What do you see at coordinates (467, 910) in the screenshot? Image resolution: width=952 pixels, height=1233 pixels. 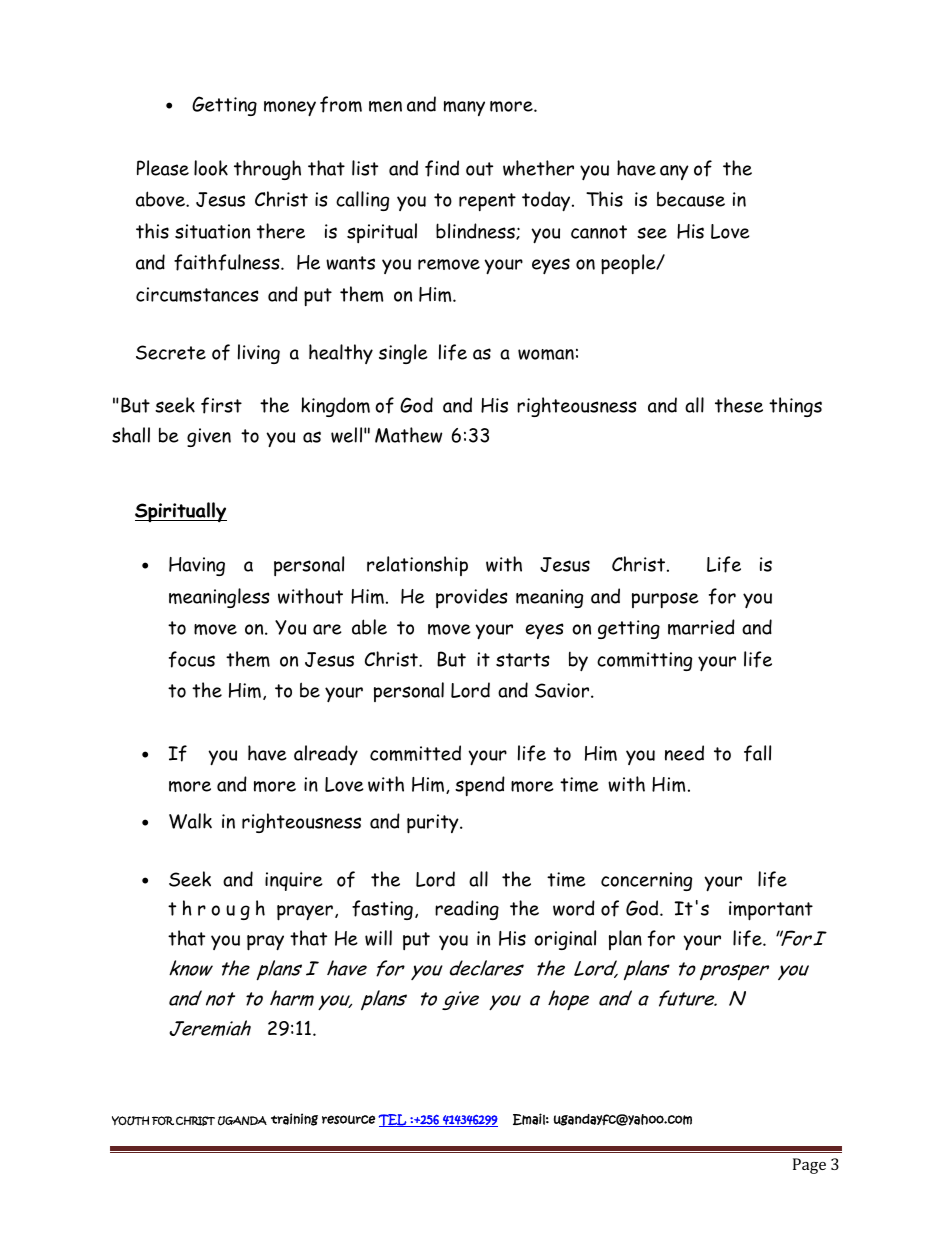 I see `reading` at bounding box center [467, 910].
